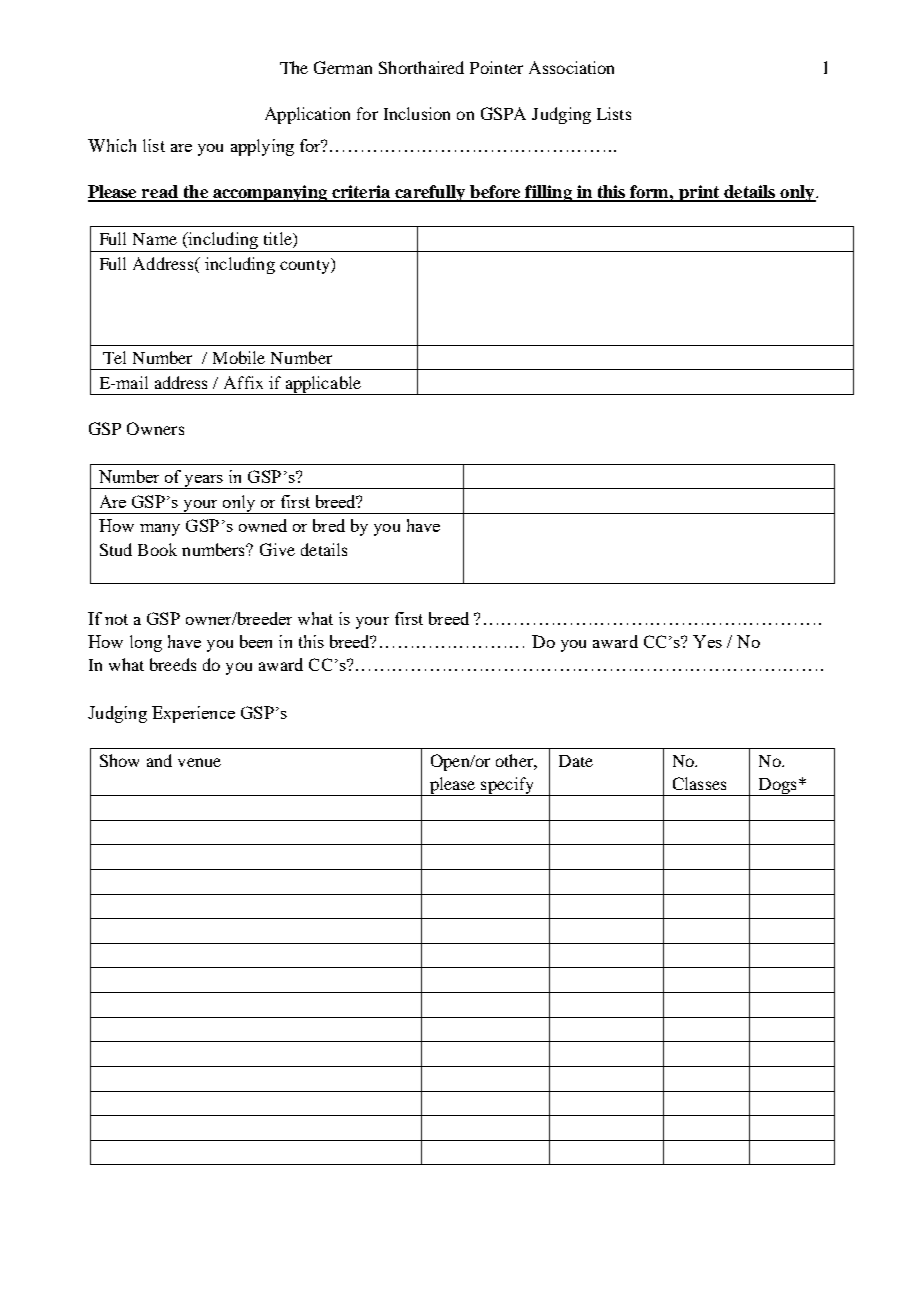 The height and width of the screenshot is (1307, 924). Describe the element at coordinates (707, 641) in the screenshot. I see `Yes` at that location.
